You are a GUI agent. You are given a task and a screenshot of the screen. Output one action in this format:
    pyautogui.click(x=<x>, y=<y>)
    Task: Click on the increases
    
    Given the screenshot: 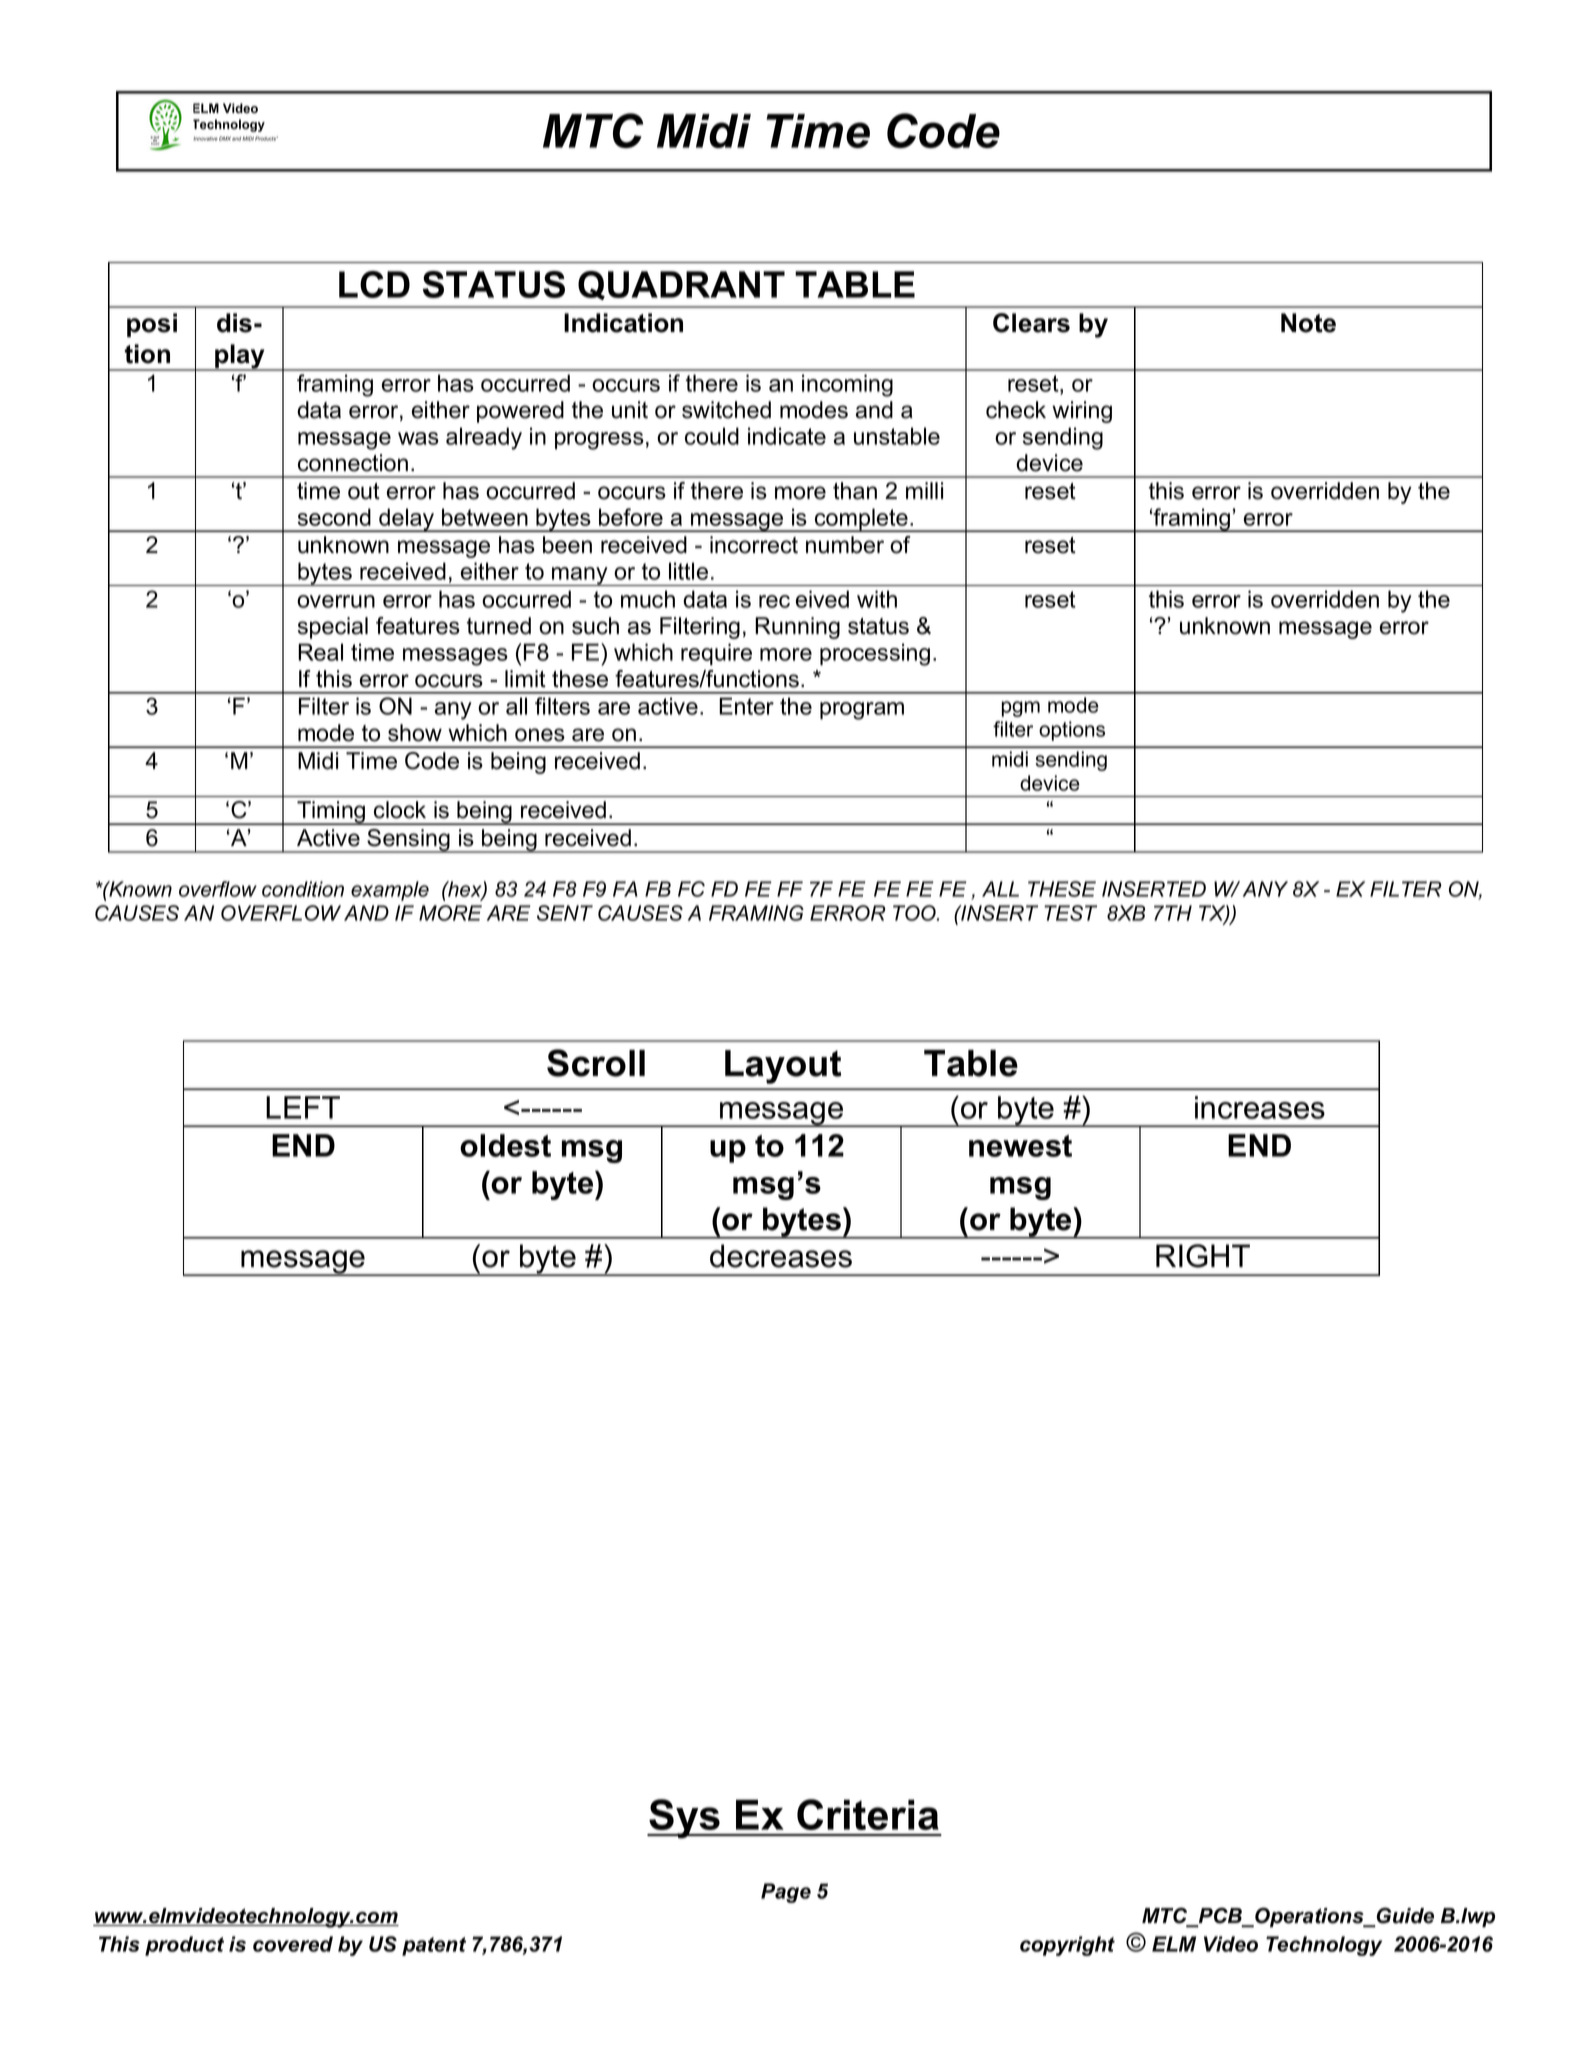 What is the action you would take?
    pyautogui.click(x=1260, y=1107)
